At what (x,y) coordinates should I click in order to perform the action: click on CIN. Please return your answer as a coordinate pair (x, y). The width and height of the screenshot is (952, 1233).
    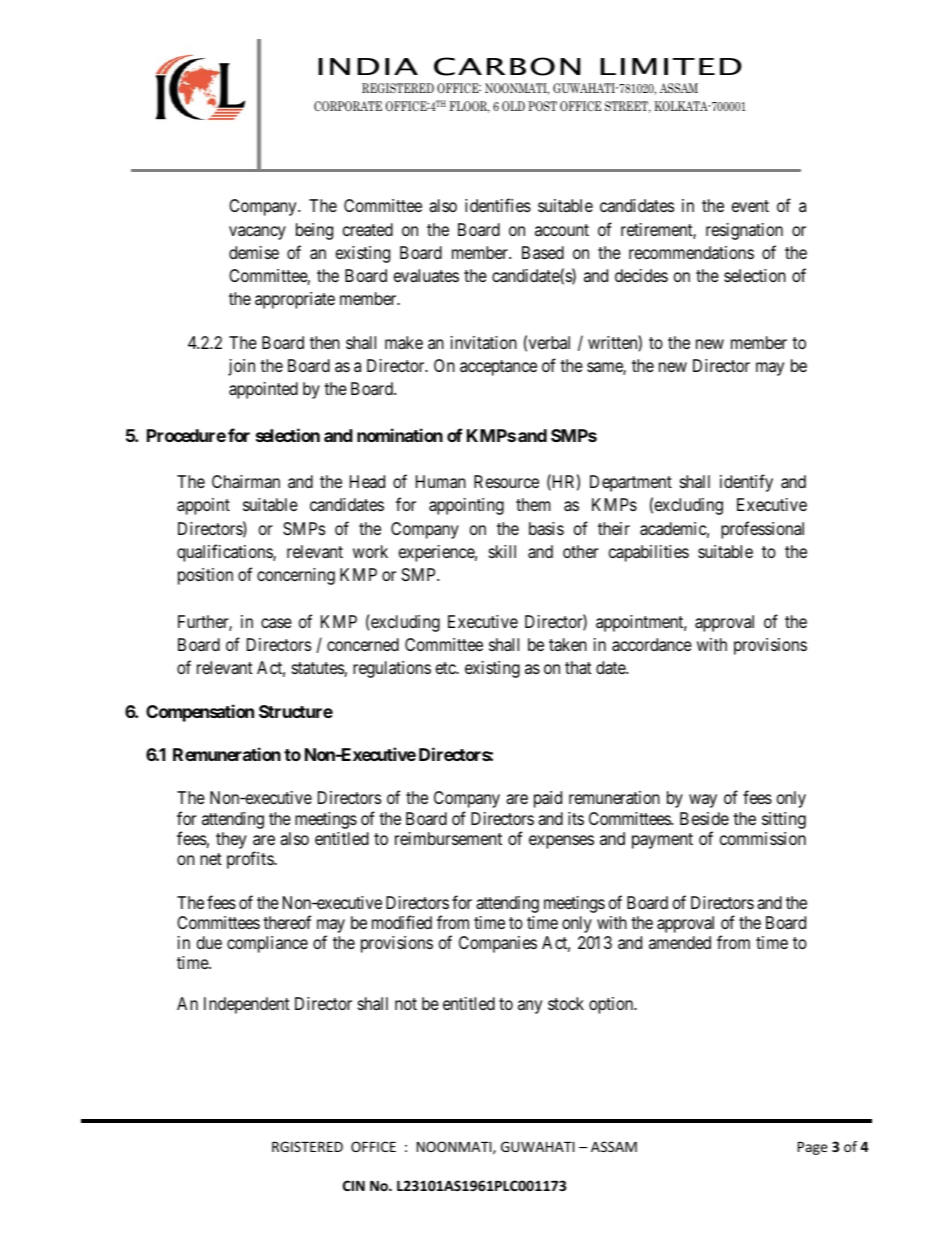
    Looking at the image, I should click on (354, 1185).
